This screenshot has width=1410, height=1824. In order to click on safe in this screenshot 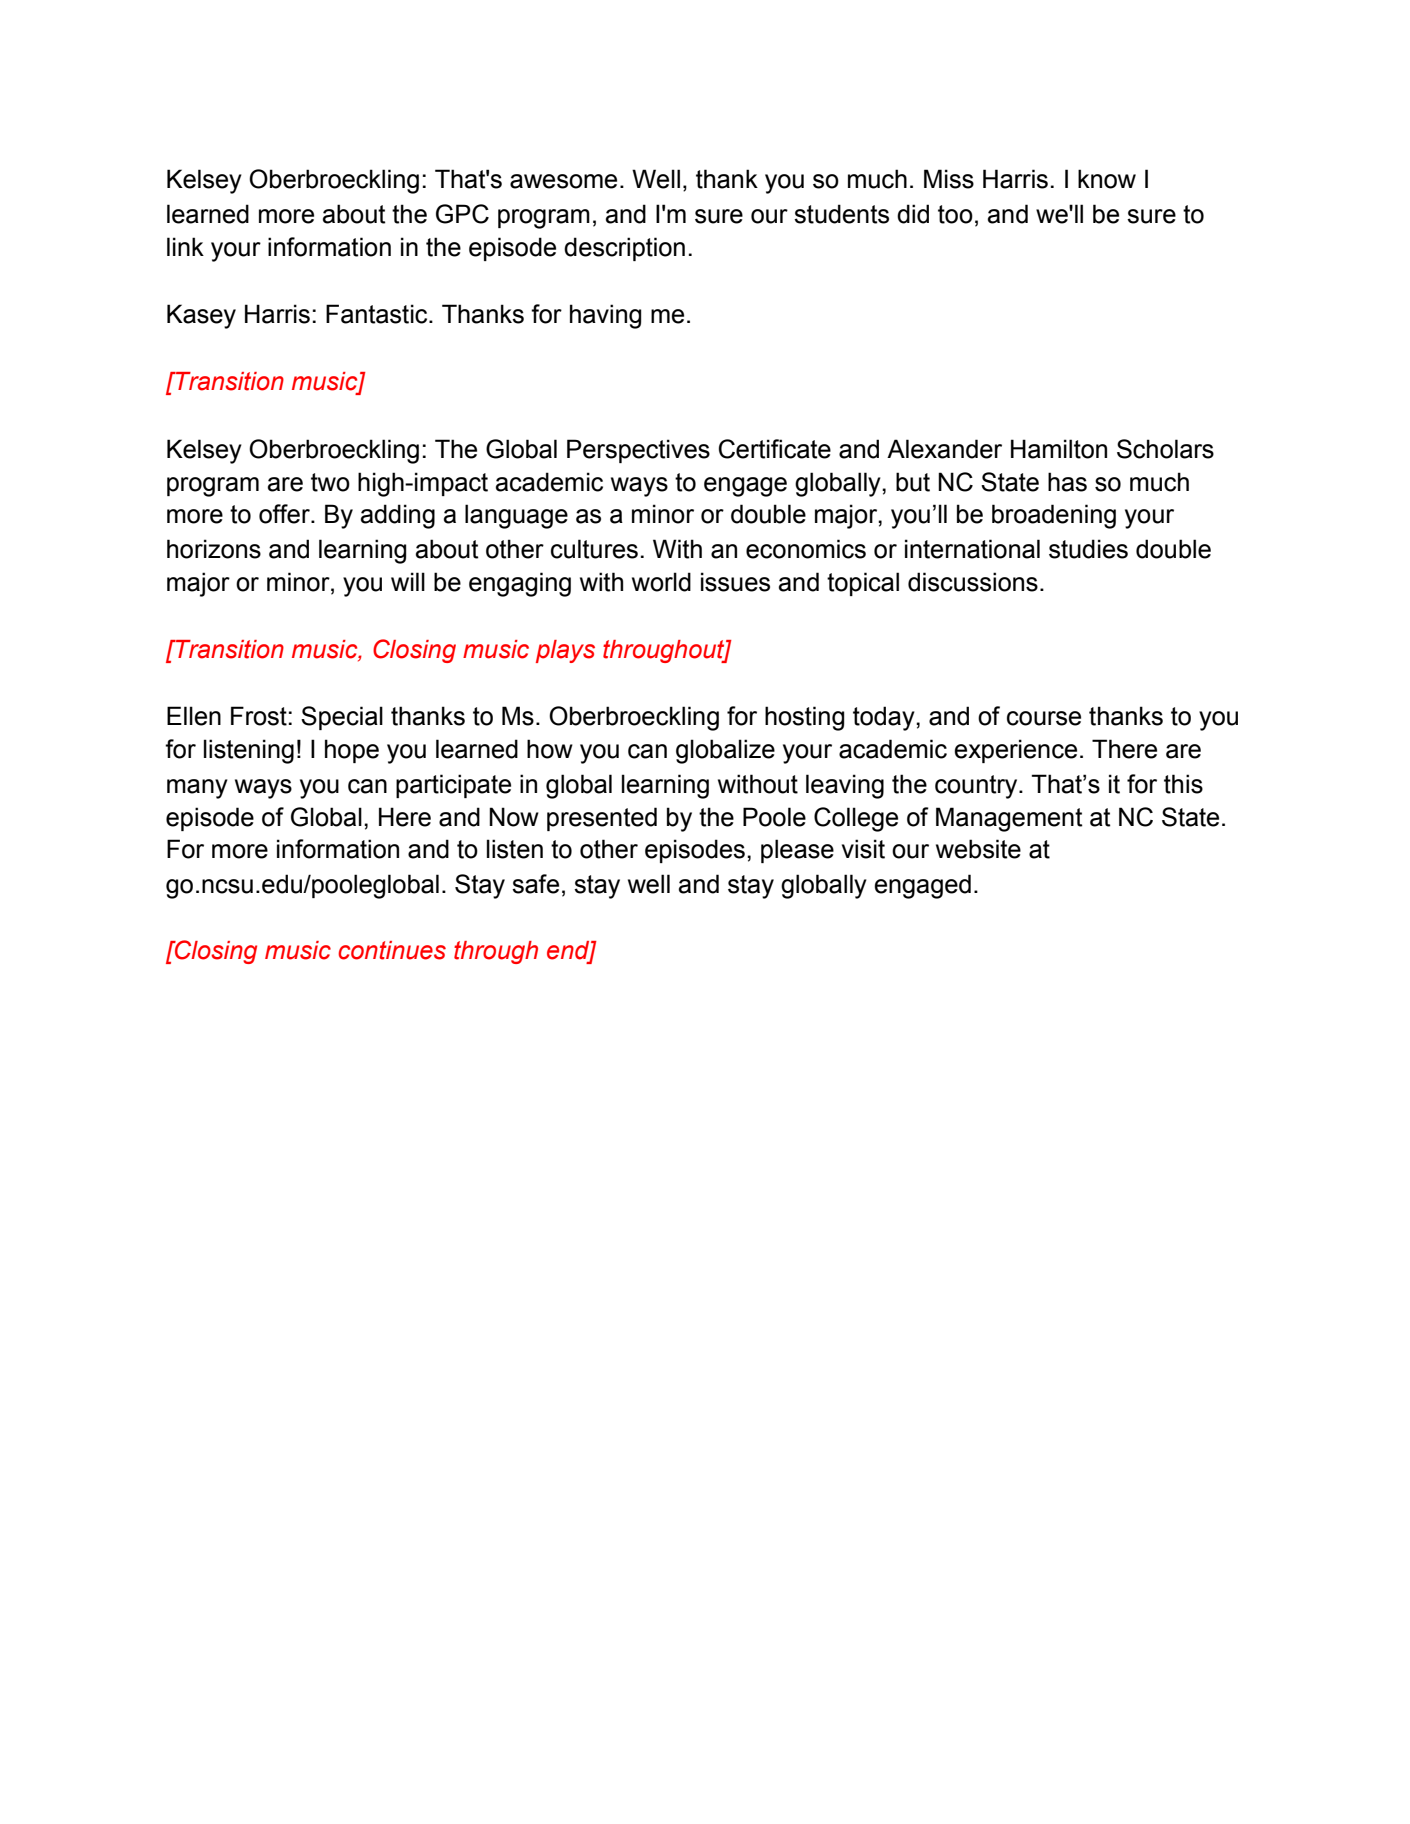, I will do `click(535, 884)`.
